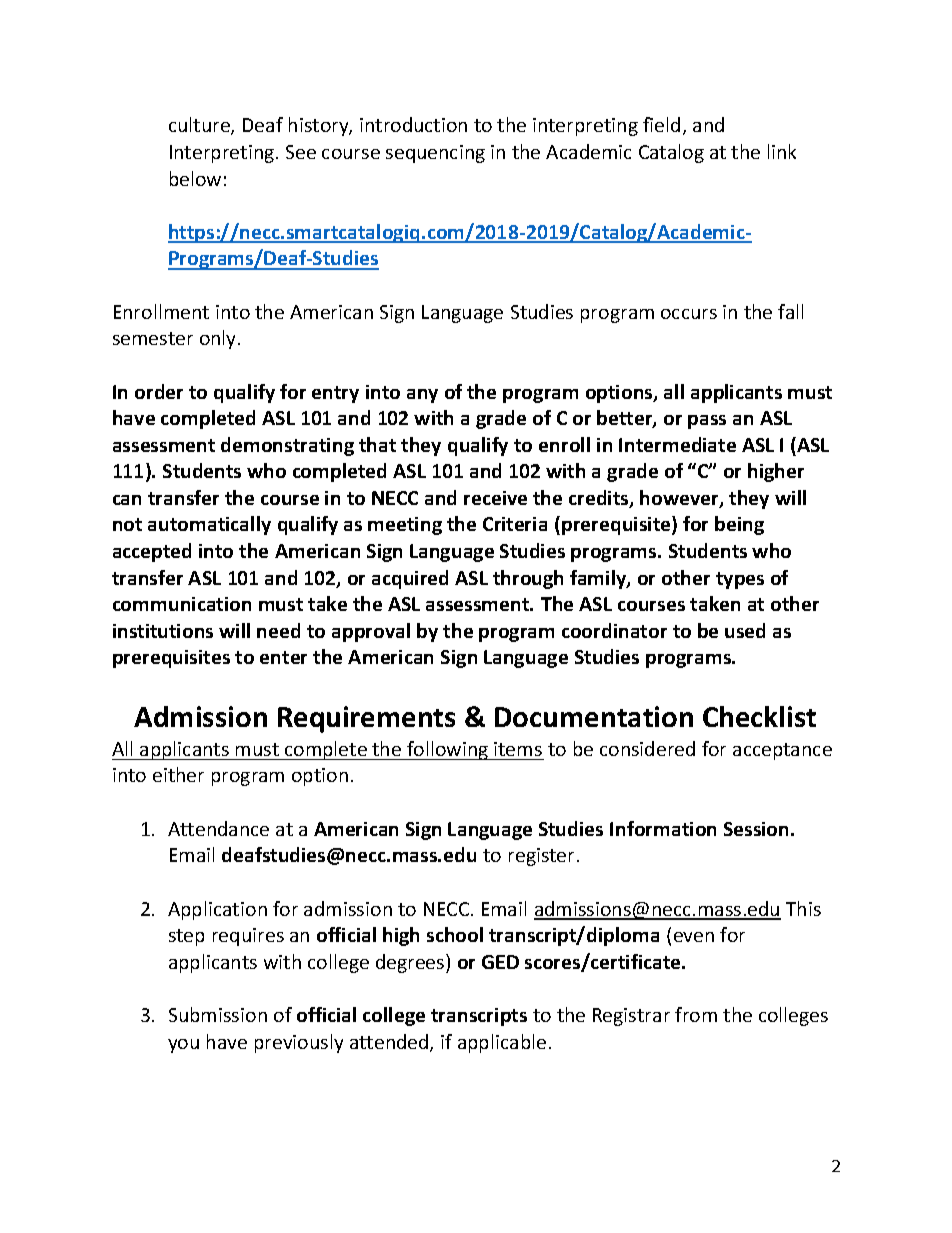 The width and height of the screenshot is (952, 1233). Describe the element at coordinates (218, 828) in the screenshot. I see `Attendance` at that location.
